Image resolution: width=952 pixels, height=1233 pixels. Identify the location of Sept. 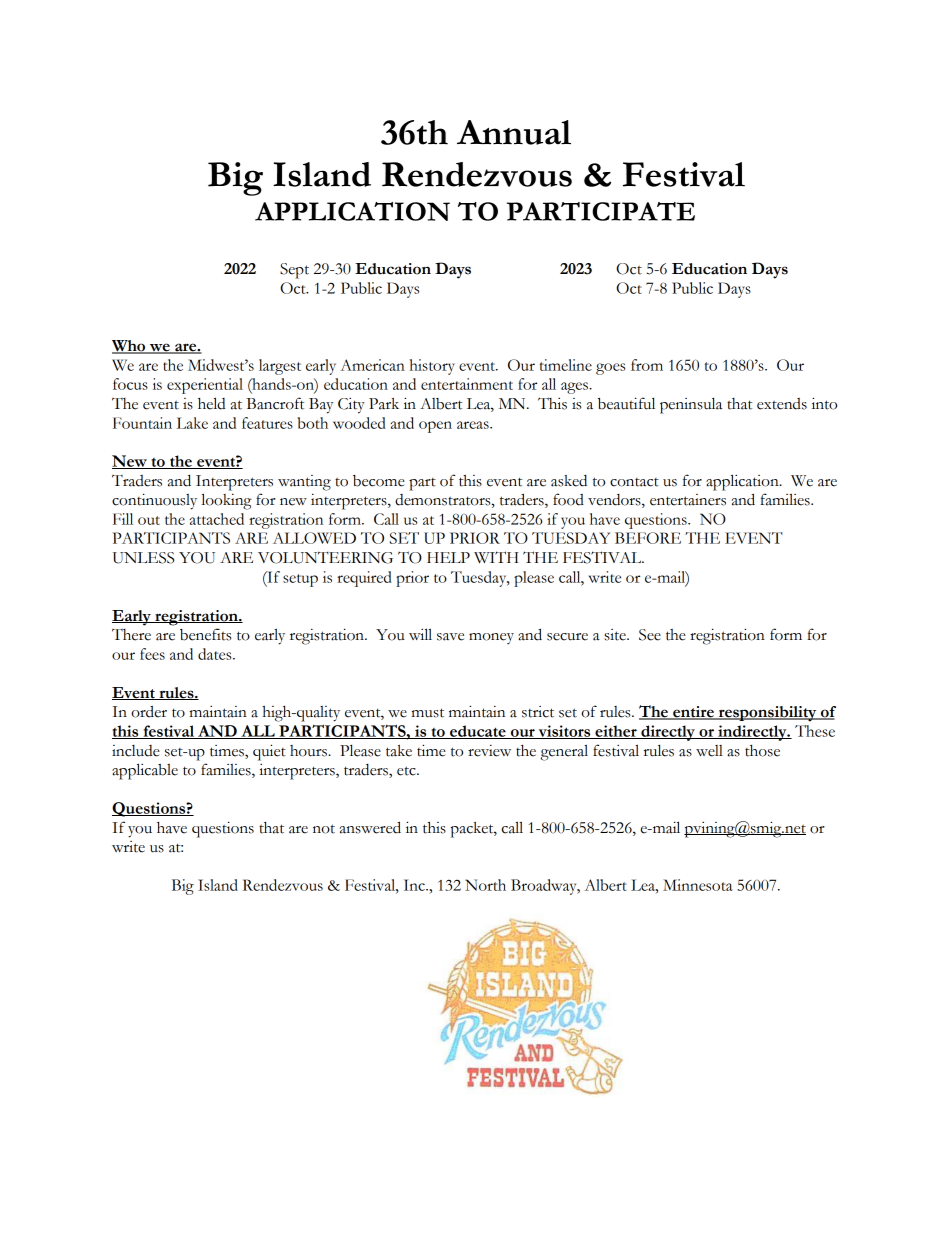
(294, 271).
